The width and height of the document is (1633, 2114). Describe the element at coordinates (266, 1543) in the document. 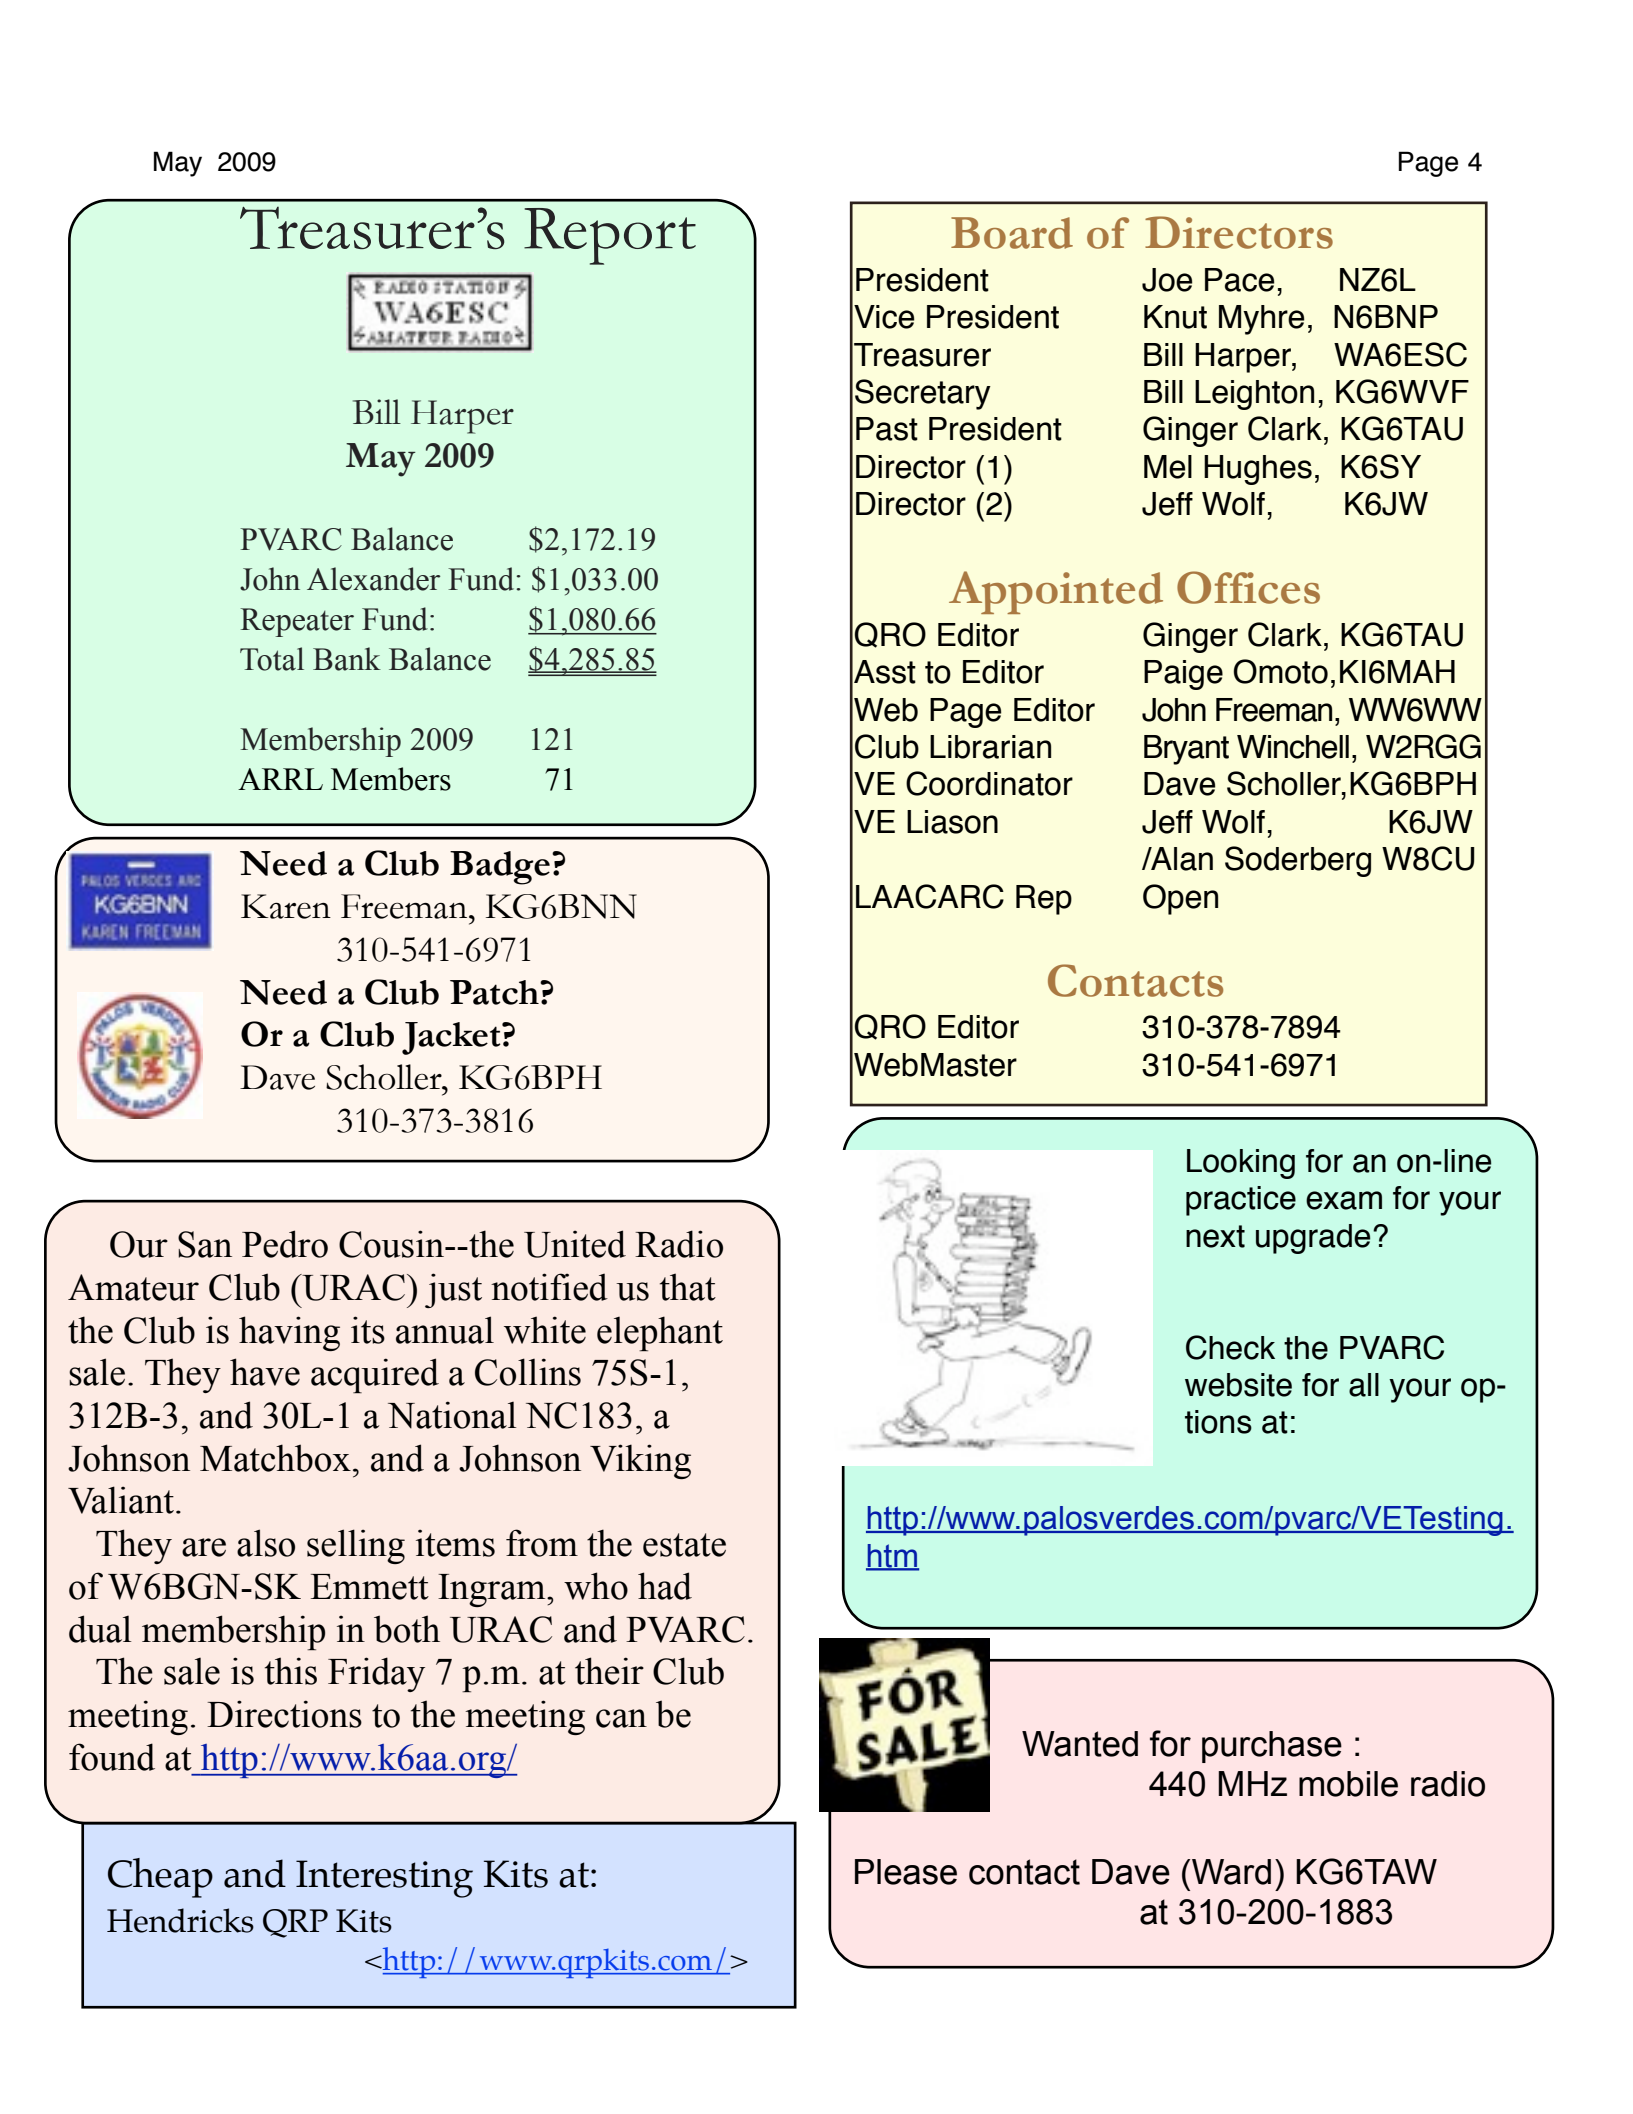

I see `also` at that location.
